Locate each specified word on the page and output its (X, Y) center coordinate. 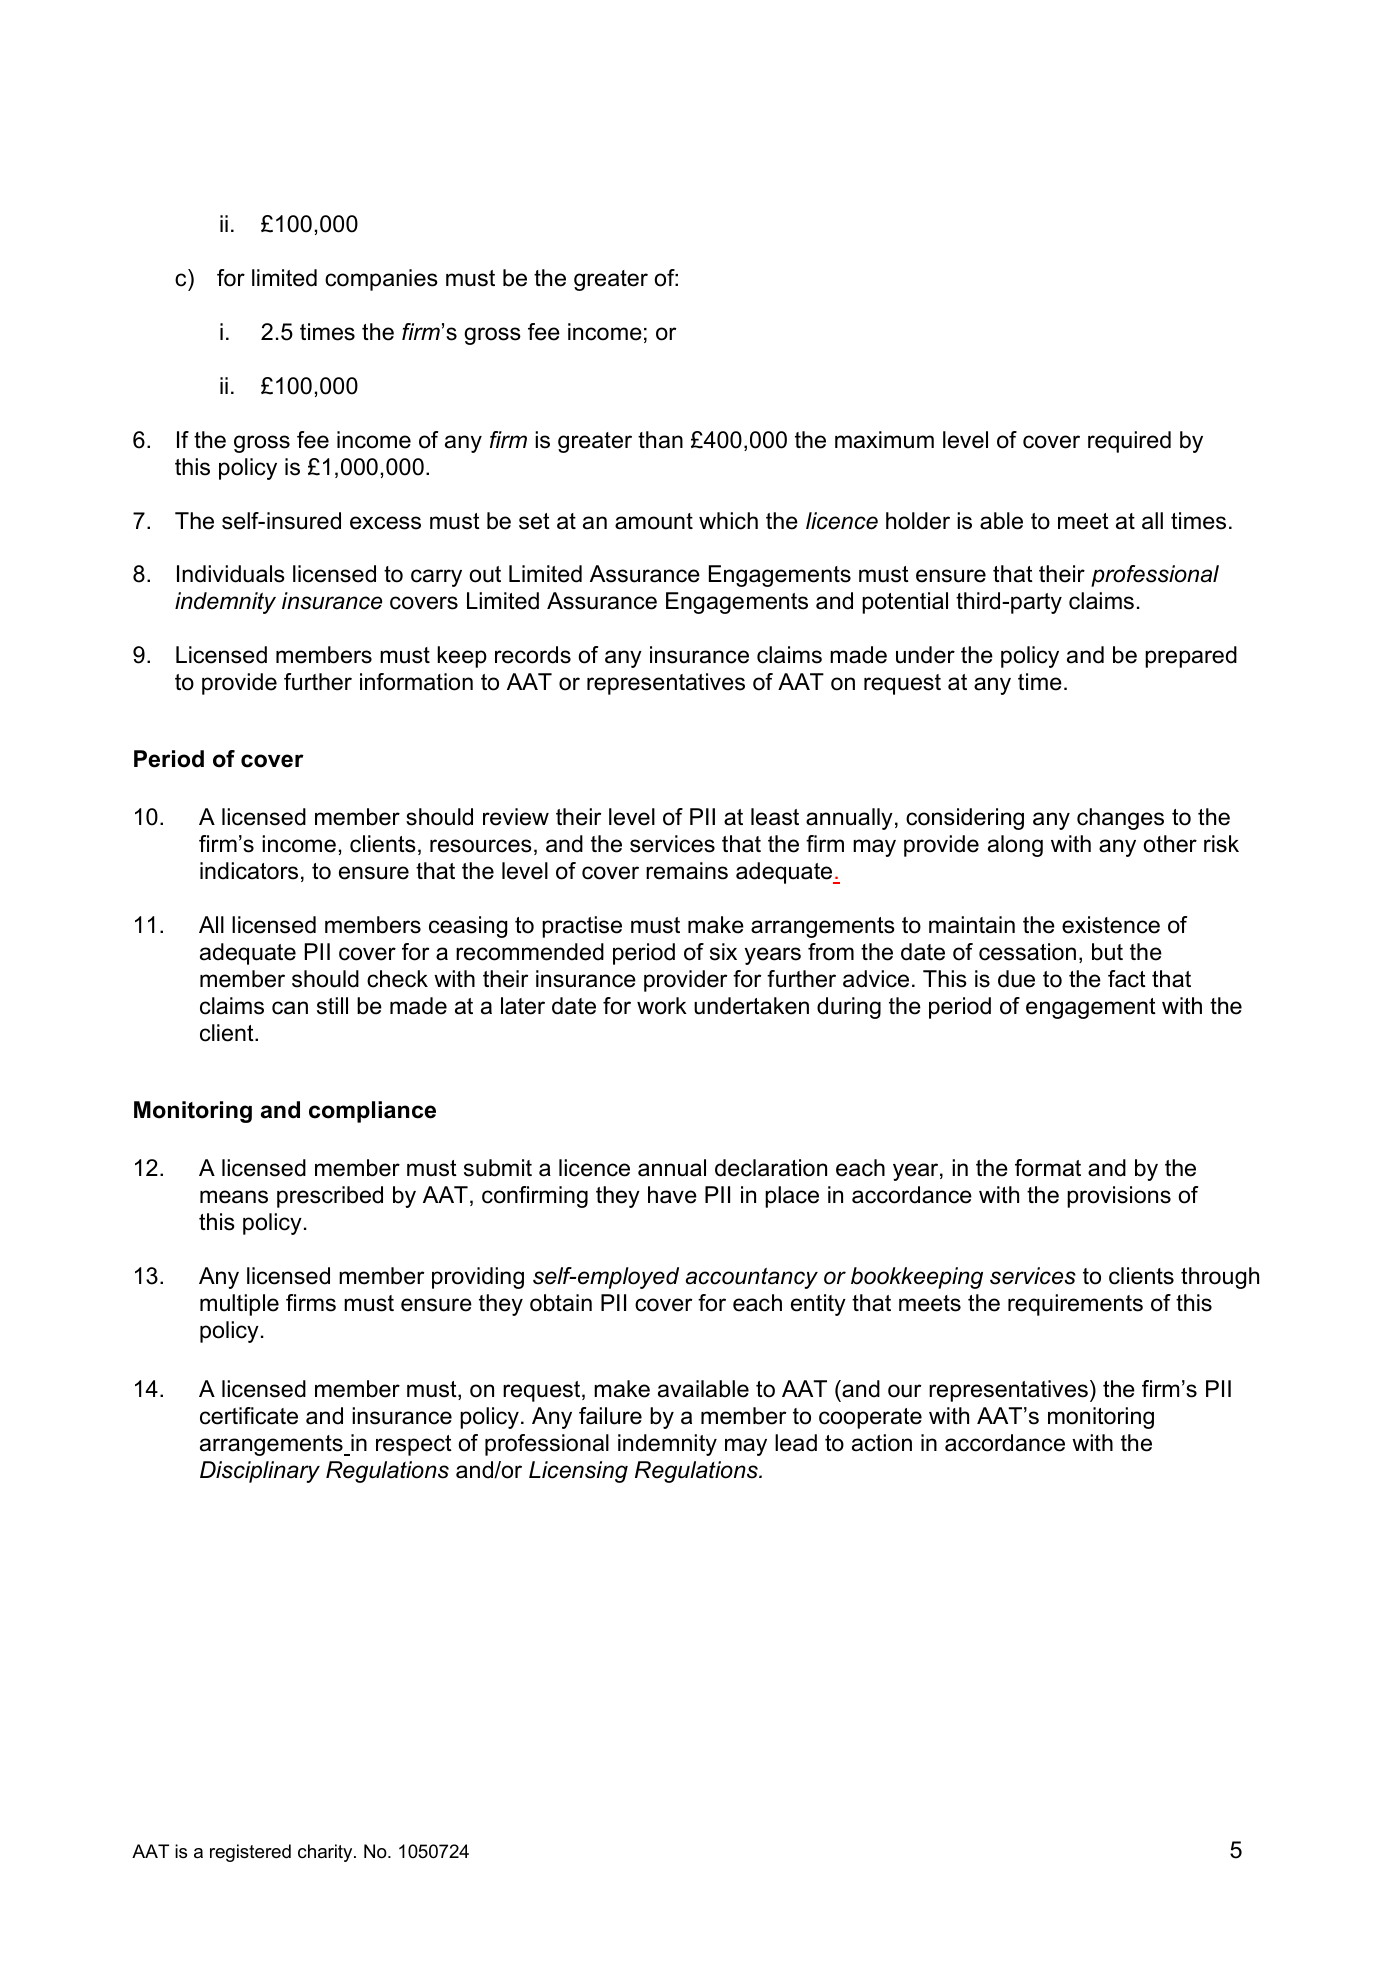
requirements (1075, 1305)
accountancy (752, 1278)
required (1129, 442)
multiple (239, 1305)
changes (1120, 819)
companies (381, 280)
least (775, 817)
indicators (249, 871)
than (660, 440)
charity (326, 1853)
